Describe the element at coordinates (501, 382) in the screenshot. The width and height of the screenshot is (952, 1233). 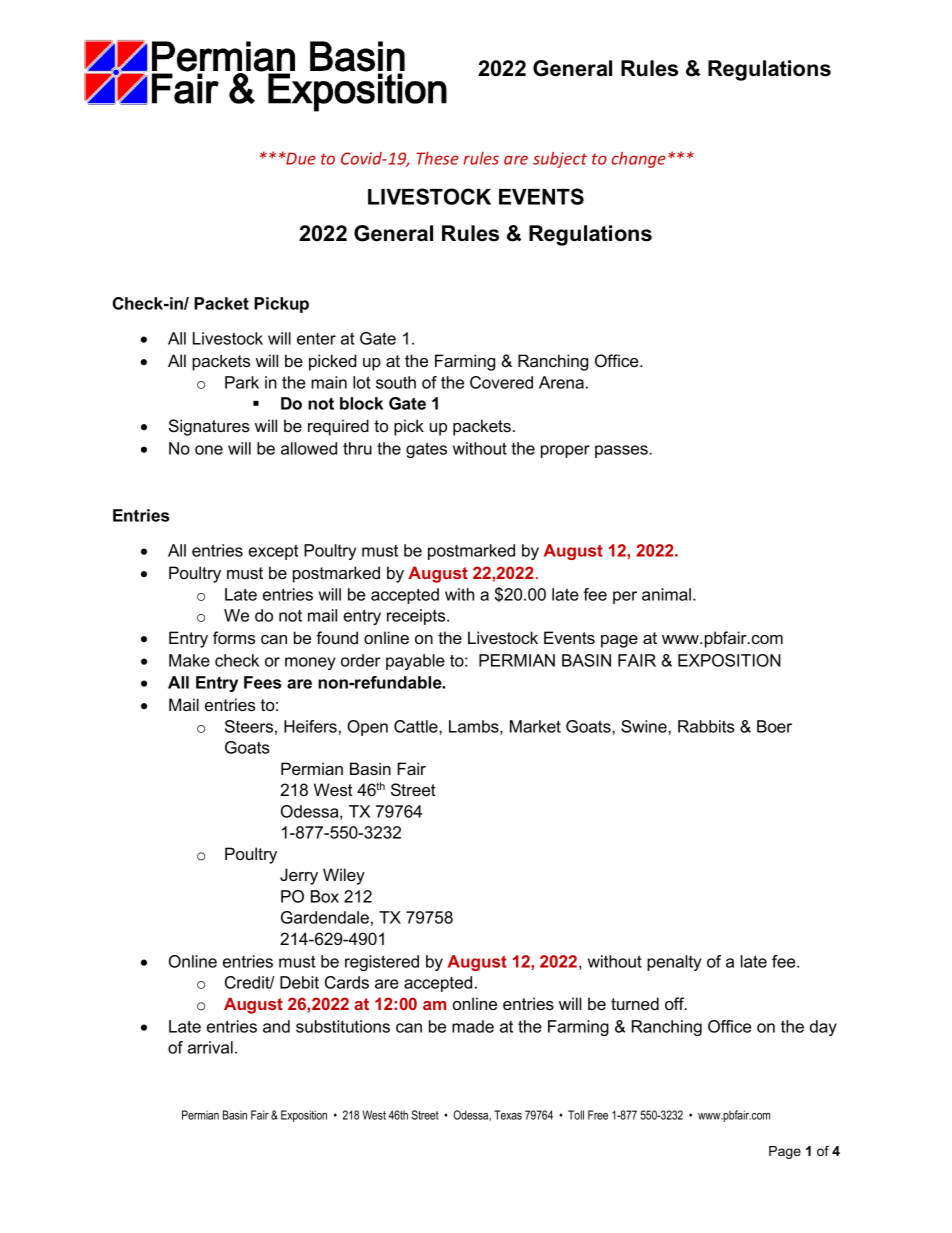
I see `Covered` at that location.
